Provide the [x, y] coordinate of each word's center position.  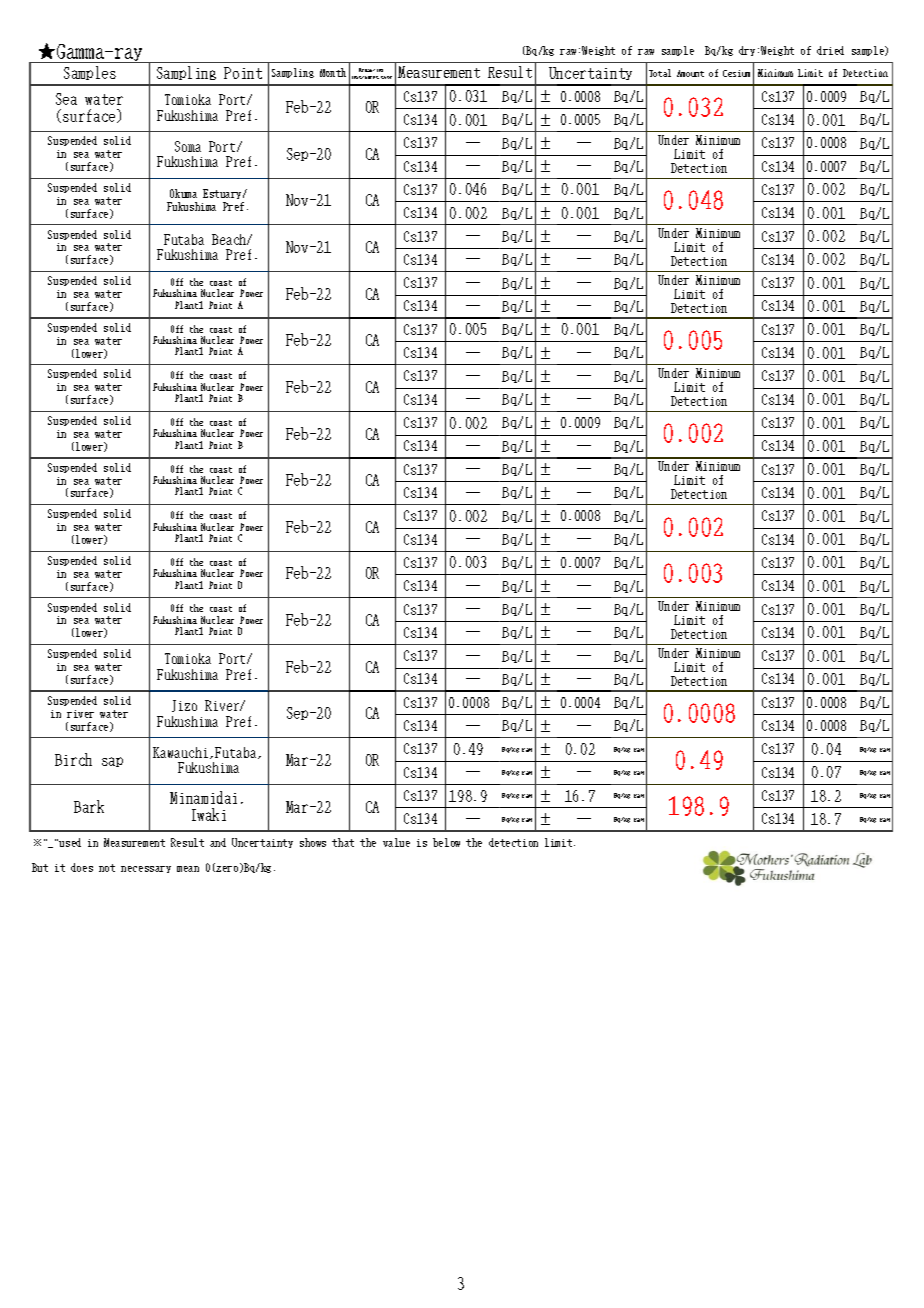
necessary [146, 869]
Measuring [371, 70]
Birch [73, 759]
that [343, 842]
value [396, 842]
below [446, 842]
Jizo [184, 706]
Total [660, 73]
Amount [690, 73]
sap [112, 762]
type [386, 77]
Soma [188, 146]
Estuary [224, 196]
